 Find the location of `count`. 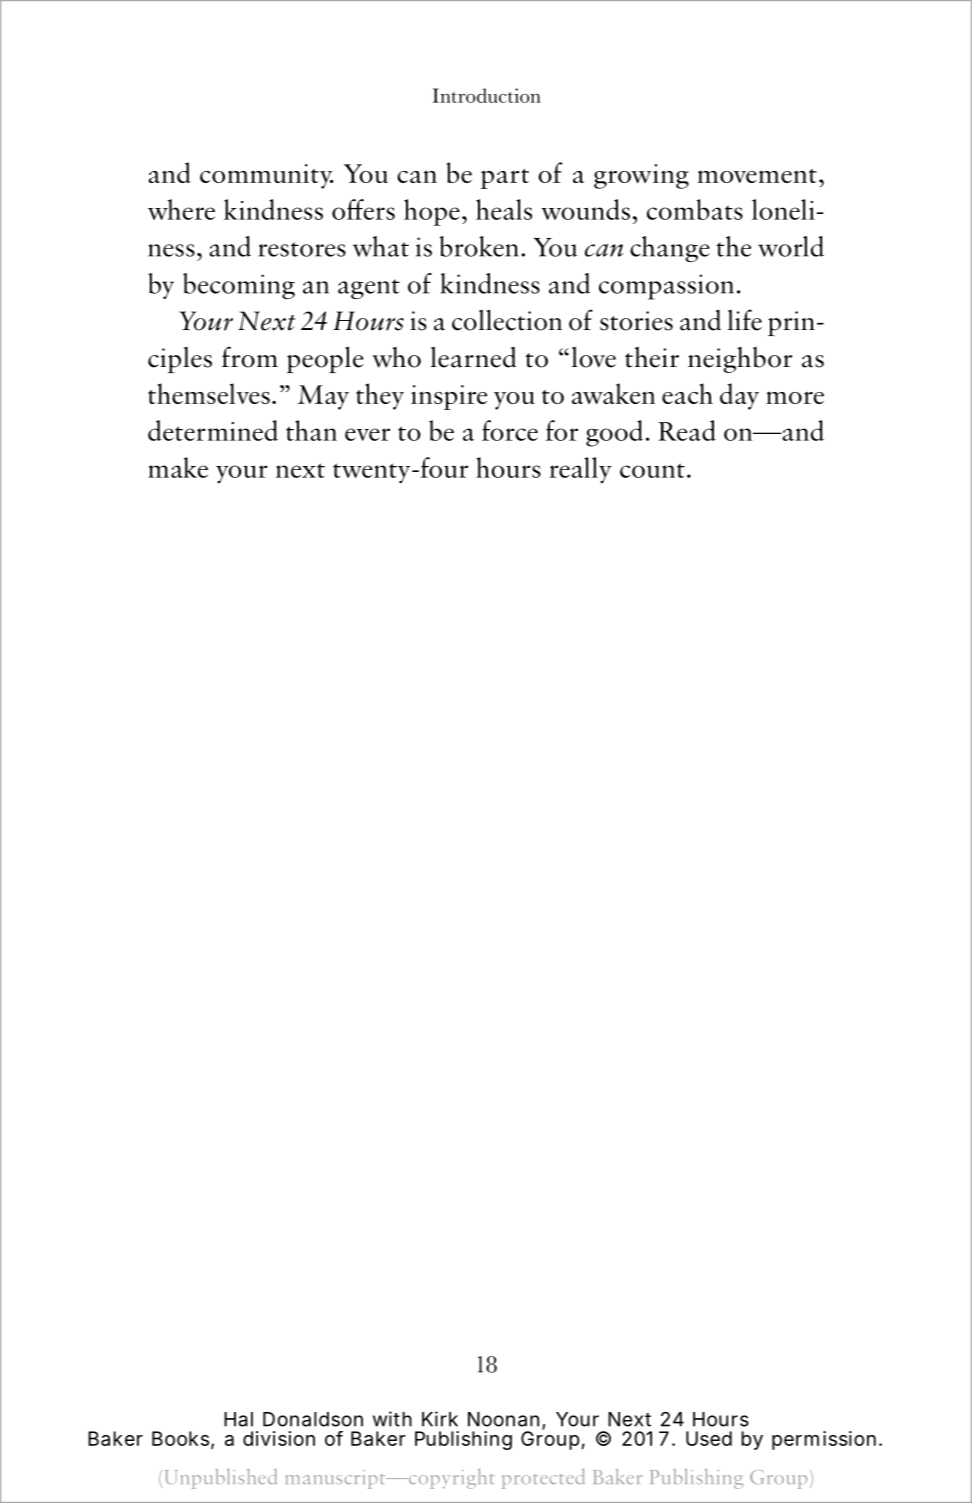

count is located at coordinates (652, 470).
